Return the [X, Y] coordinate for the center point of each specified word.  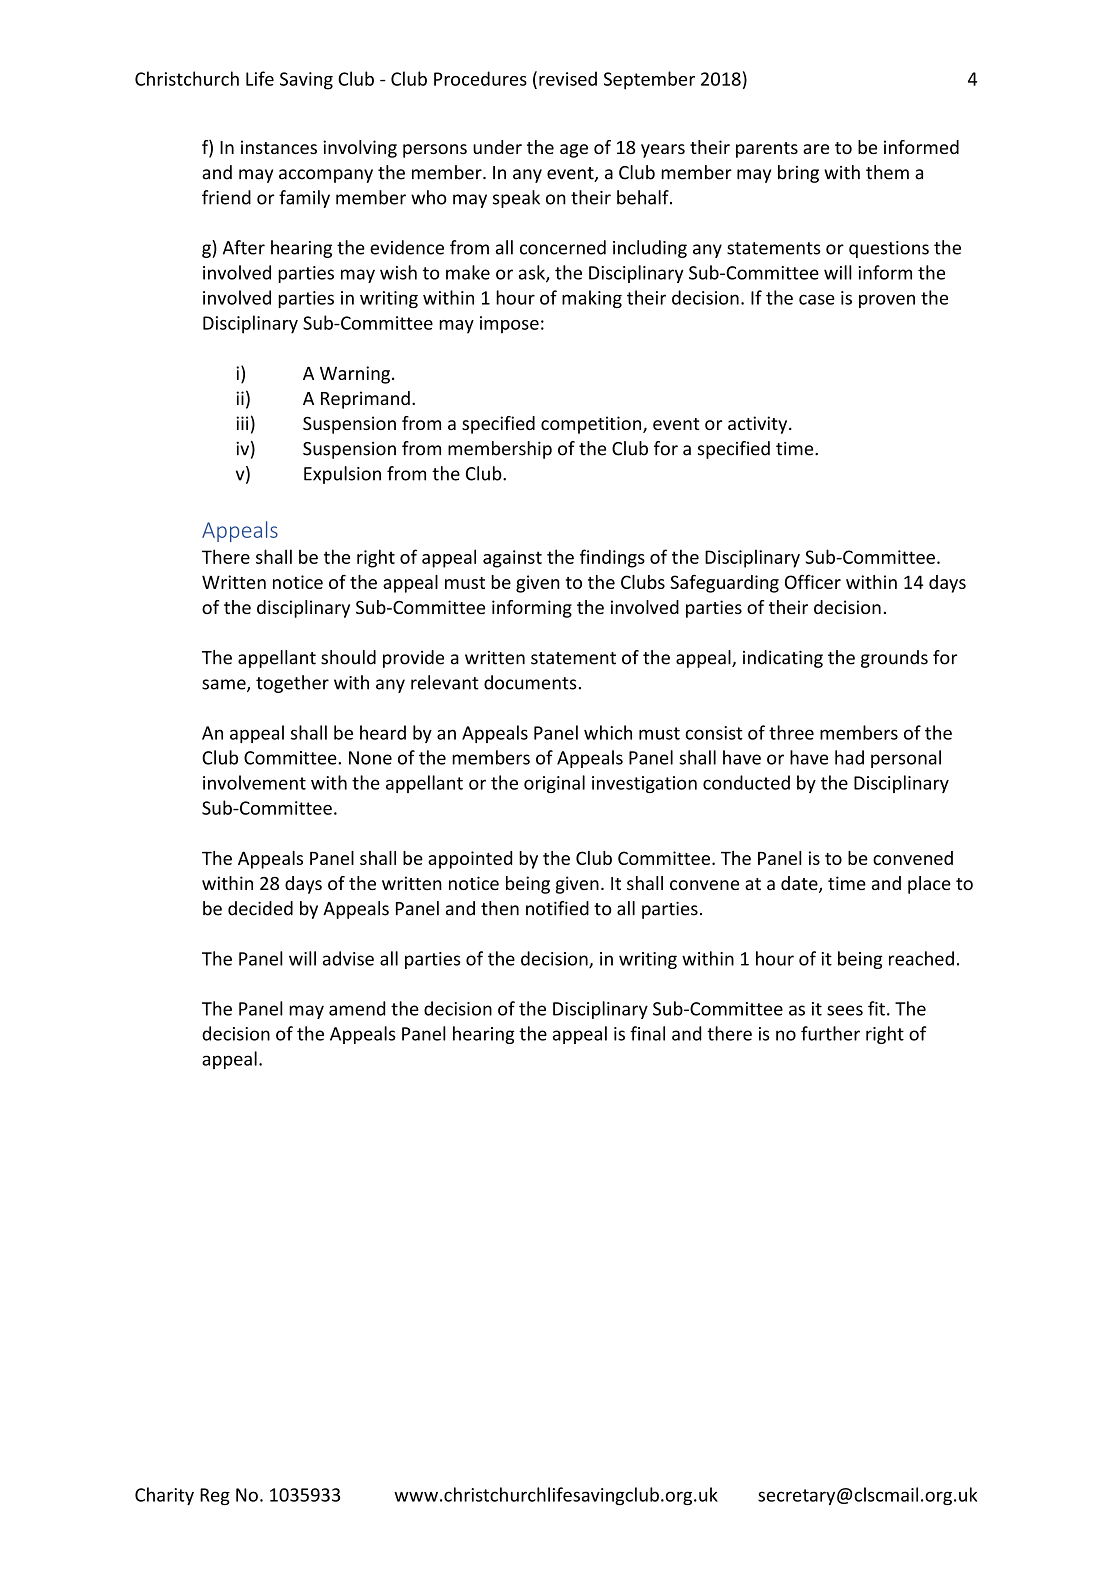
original [554, 784]
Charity [164, 1496]
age [574, 151]
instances [279, 147]
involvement [254, 782]
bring [798, 174]
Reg [215, 1496]
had [849, 757]
